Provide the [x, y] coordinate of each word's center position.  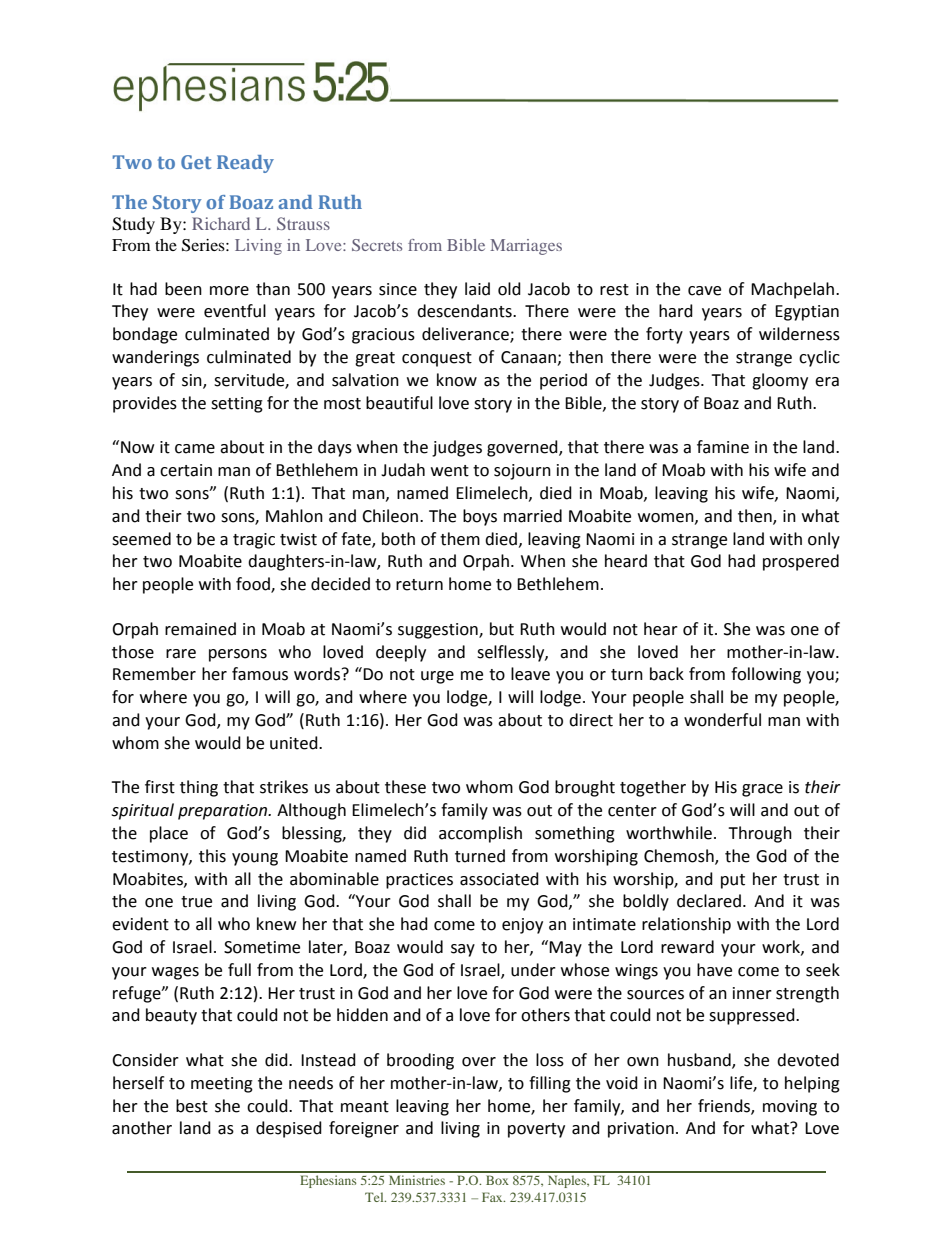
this [212, 856]
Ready [245, 164]
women [667, 518]
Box [497, 1180]
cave [704, 291]
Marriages [526, 247]
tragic [254, 541]
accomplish [480, 834]
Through [760, 834]
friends [725, 1106]
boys [480, 517]
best [192, 1106]
